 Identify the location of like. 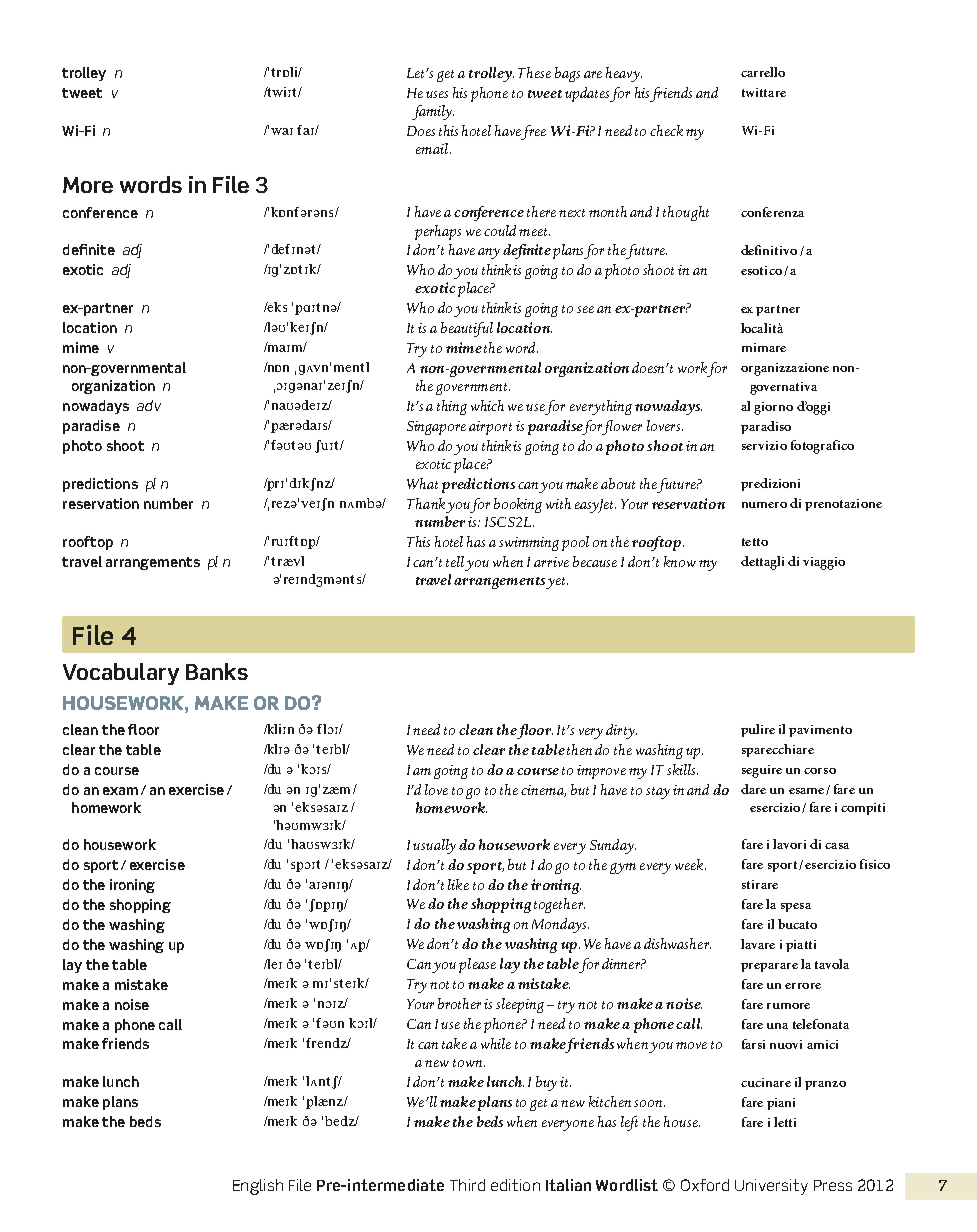
(458, 884).
